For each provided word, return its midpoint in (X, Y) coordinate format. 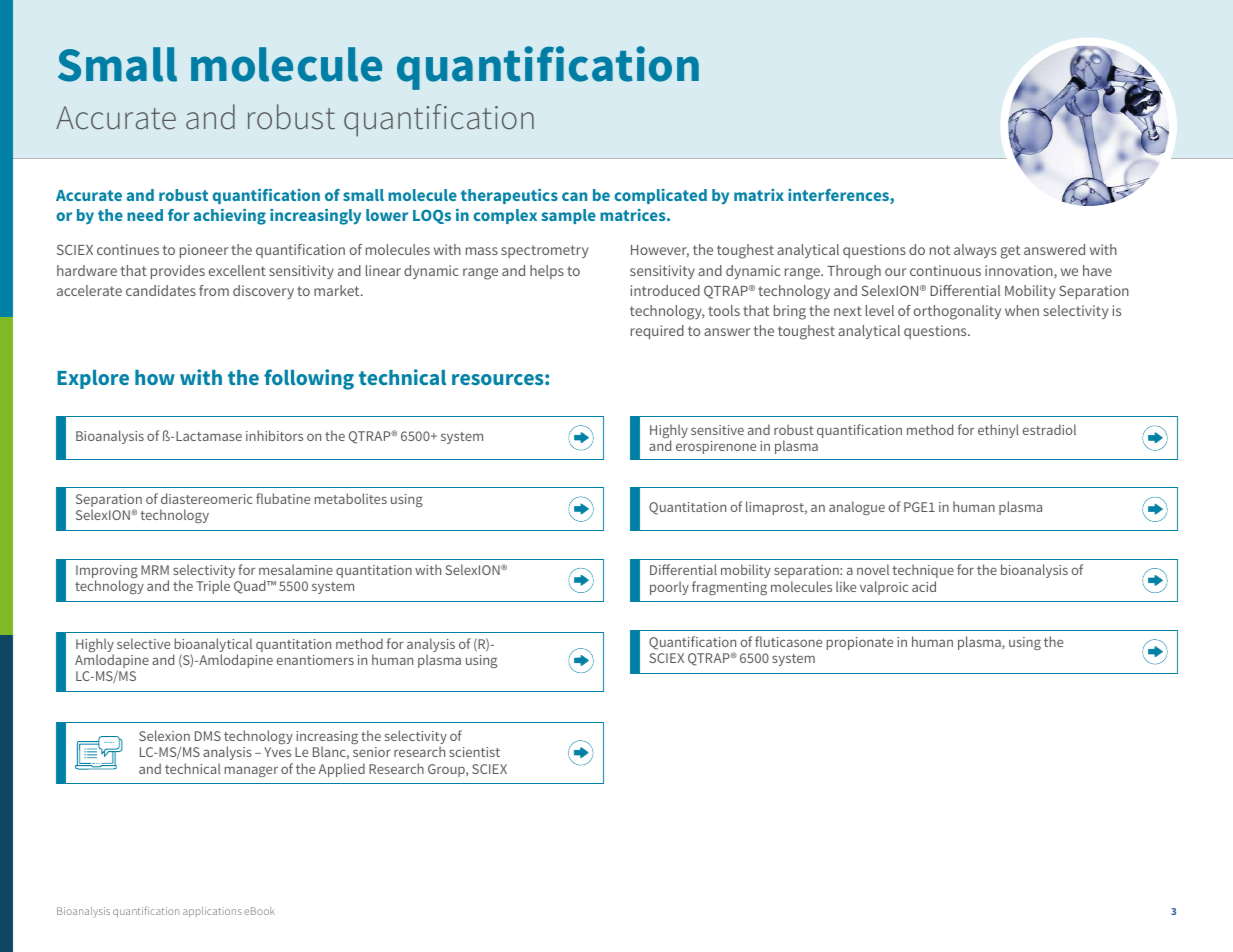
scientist (474, 752)
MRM (155, 570)
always (975, 251)
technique (923, 571)
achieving (230, 216)
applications (212, 912)
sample (569, 216)
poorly (669, 588)
